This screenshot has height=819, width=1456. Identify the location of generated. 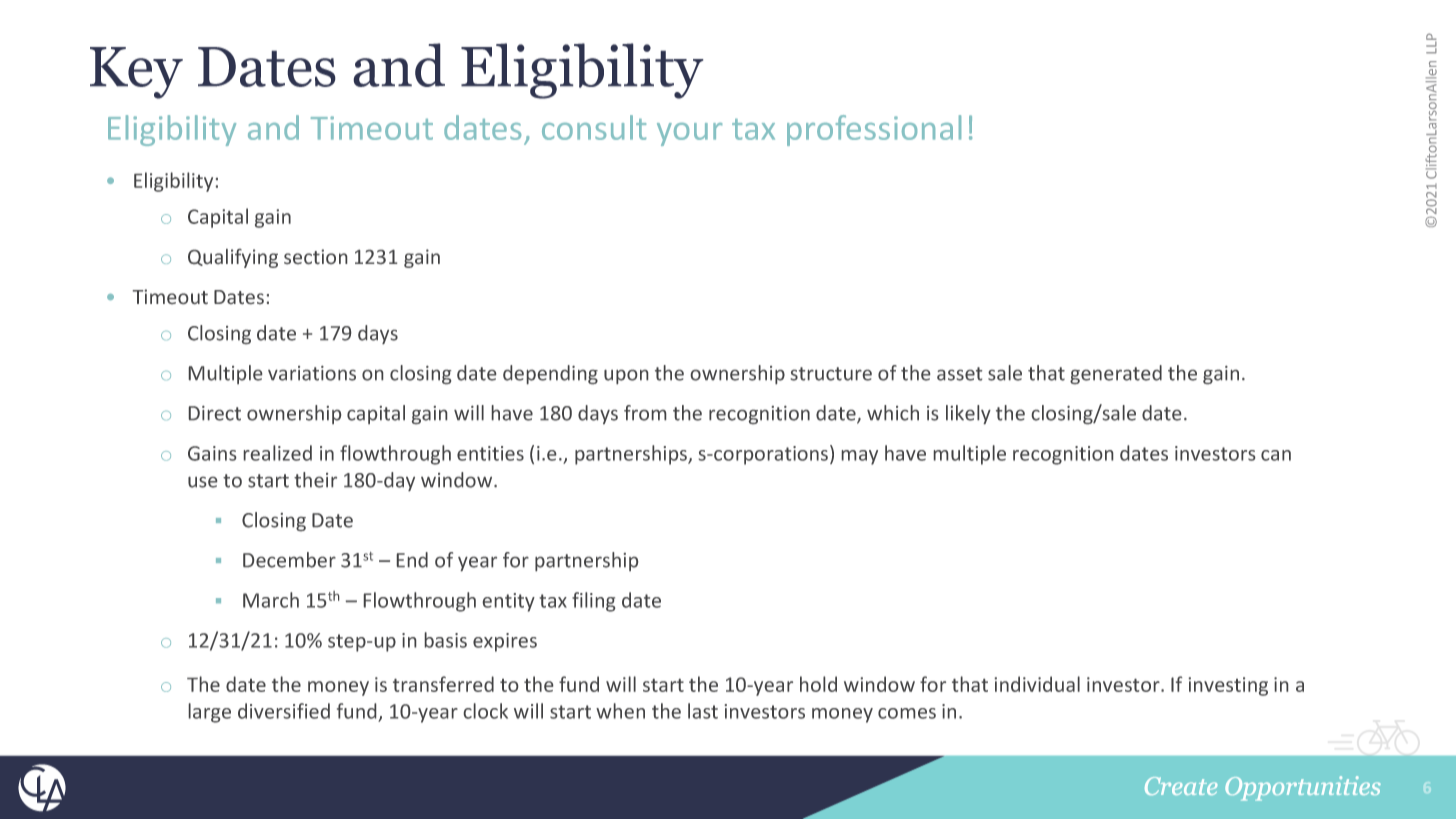
(1116, 374).
